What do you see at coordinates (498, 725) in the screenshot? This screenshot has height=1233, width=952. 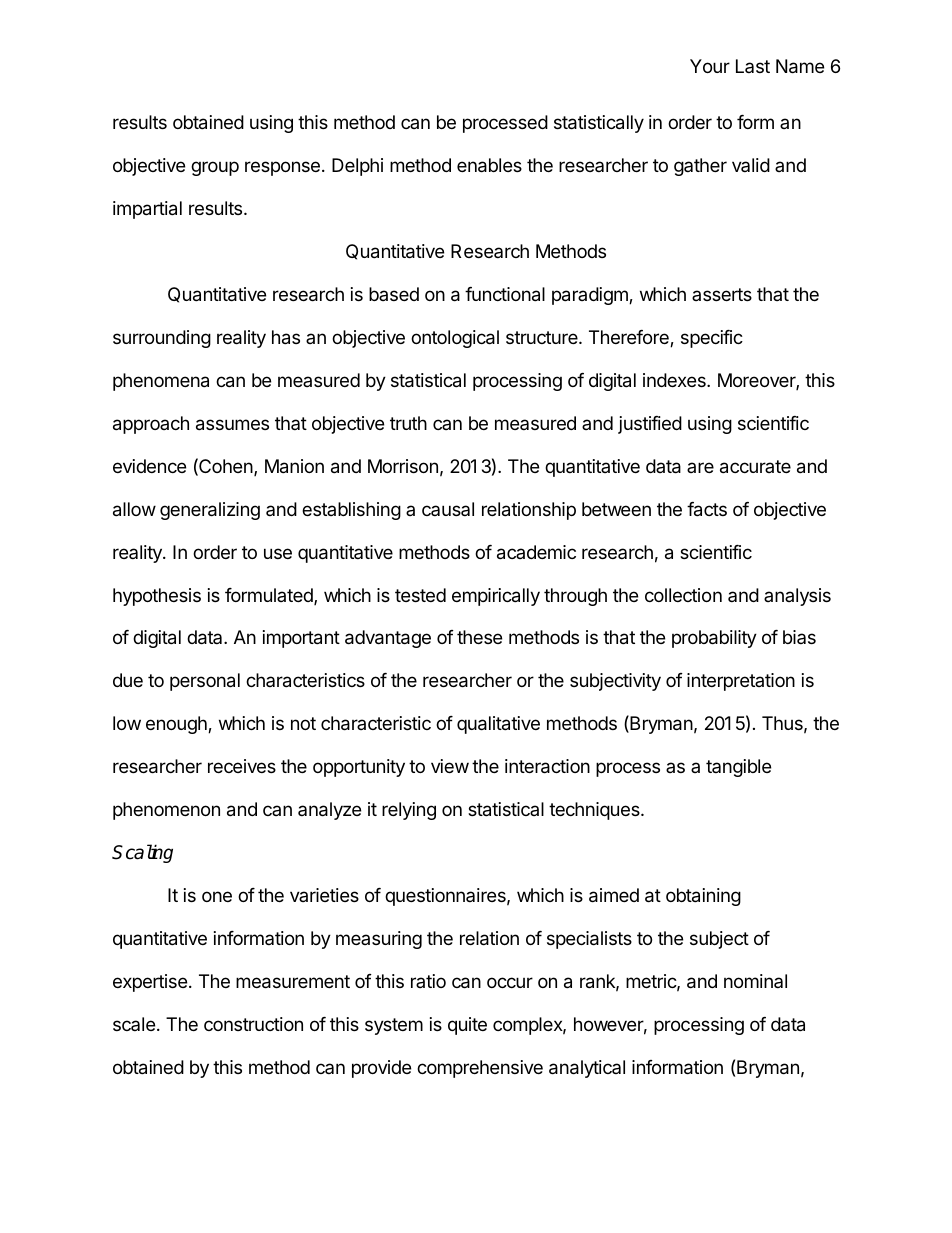 I see `qualitative` at bounding box center [498, 725].
